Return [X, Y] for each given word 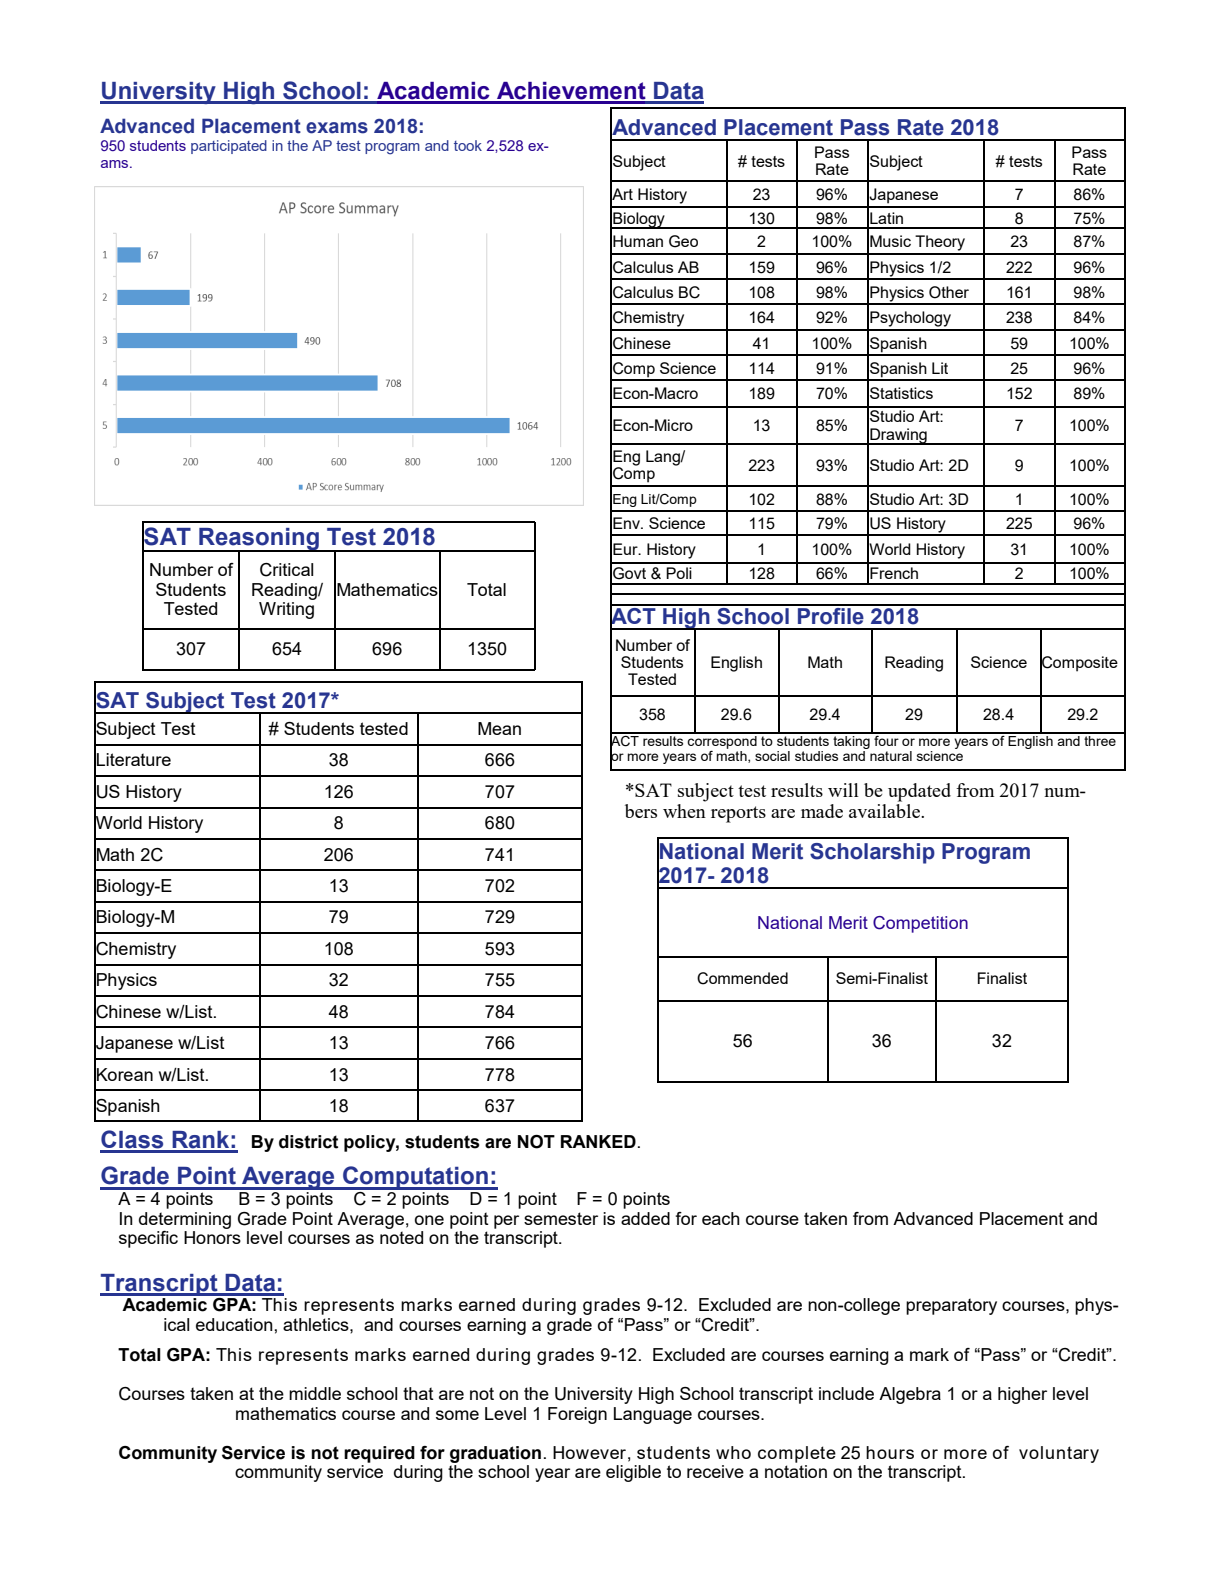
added [645, 1218]
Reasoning [259, 540]
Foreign [577, 1415]
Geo [683, 241]
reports [738, 814]
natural [891, 756]
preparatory [951, 1306]
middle [315, 1393]
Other [949, 292]
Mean [499, 728]
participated [229, 147]
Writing [286, 610]
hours [890, 1452]
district [308, 1142]
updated [919, 792]
